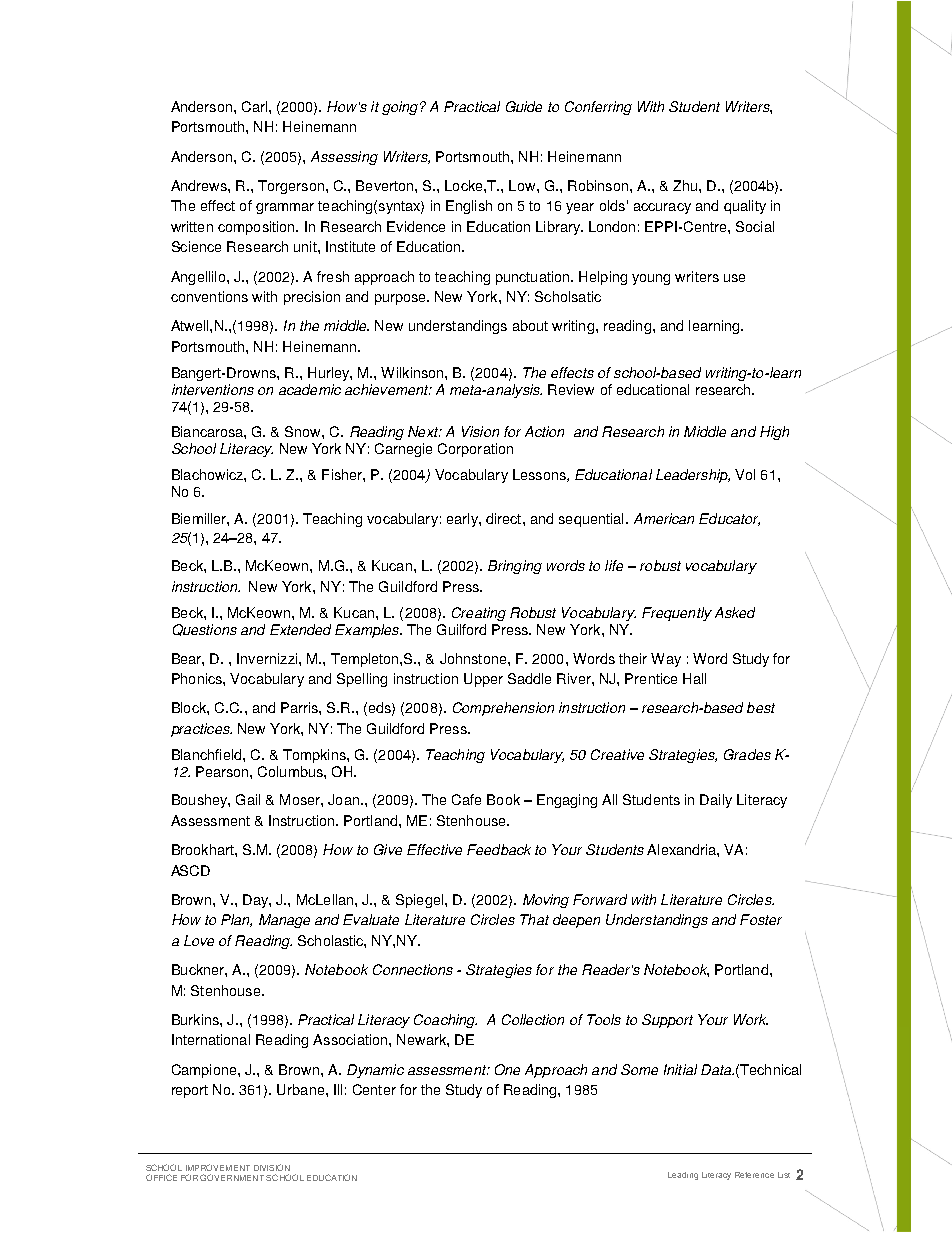  What do you see at coordinates (218, 1167) in the screenshot?
I see `IMPROVEMENT` at bounding box center [218, 1167].
